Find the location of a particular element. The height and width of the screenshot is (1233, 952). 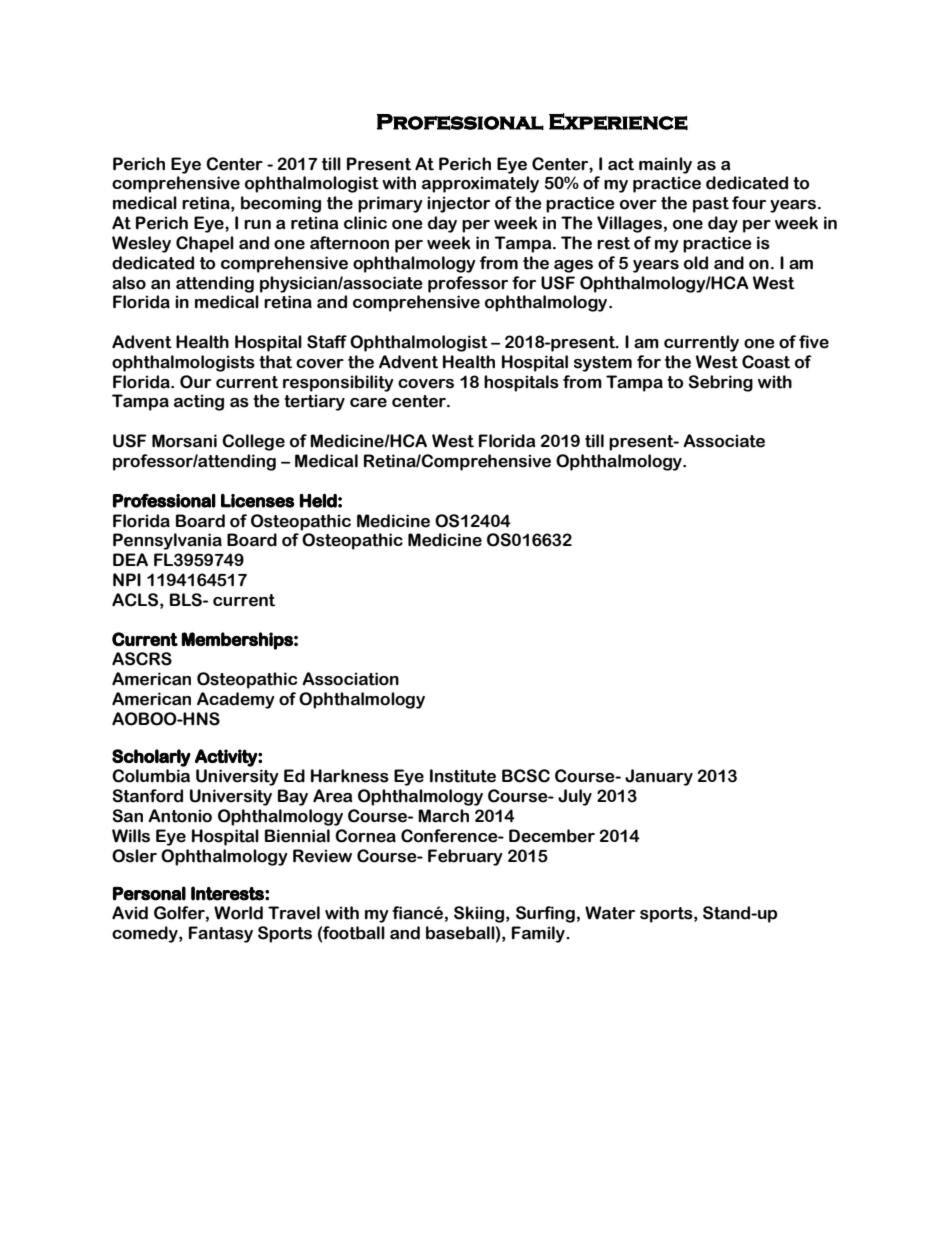

World is located at coordinates (238, 913).
